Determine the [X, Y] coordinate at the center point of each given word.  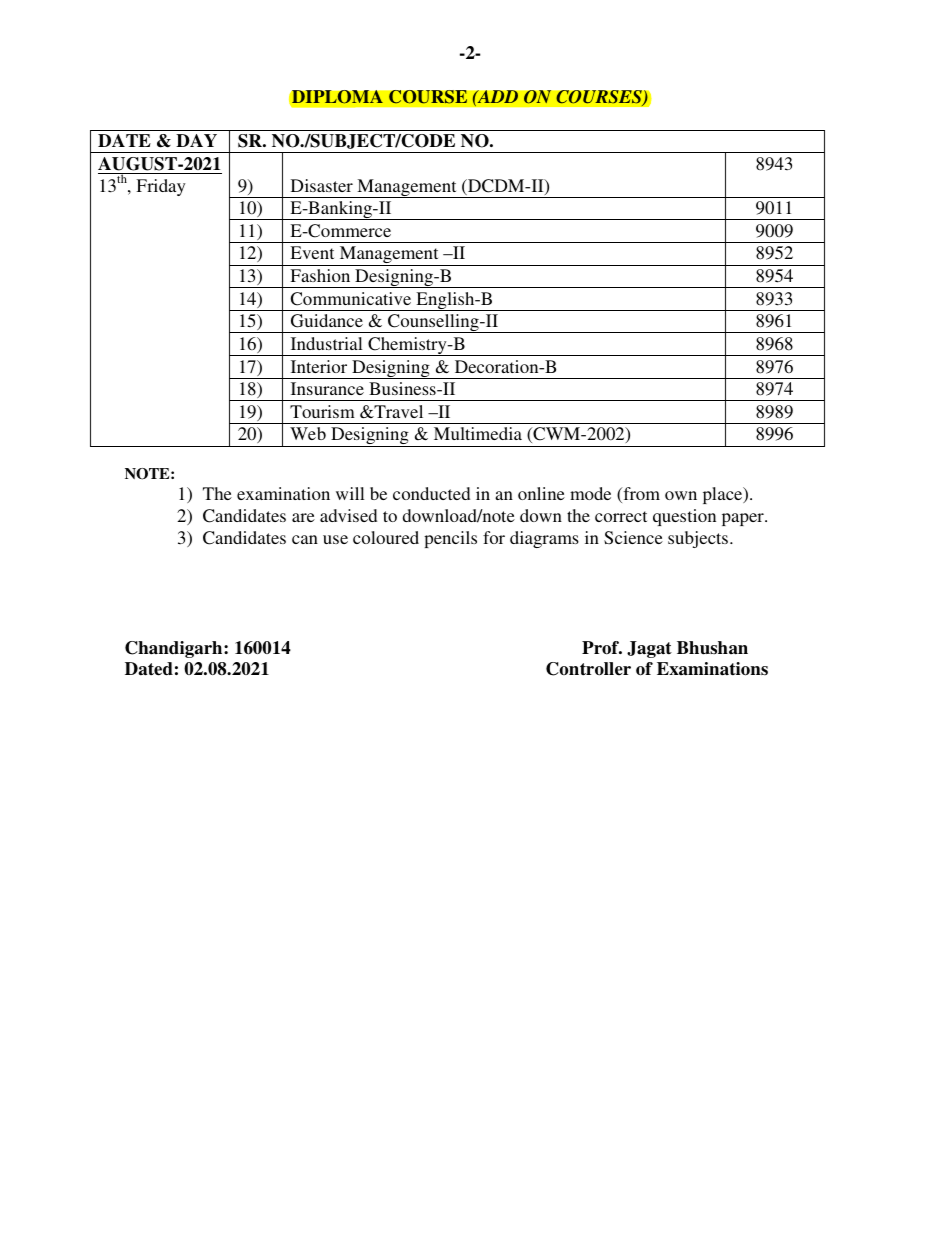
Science [633, 538]
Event [312, 252]
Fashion [320, 275]
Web [308, 433]
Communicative [351, 299]
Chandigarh [175, 649]
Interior [319, 366]
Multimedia [478, 433]
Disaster [322, 185]
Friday [161, 187]
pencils [450, 539]
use [335, 539]
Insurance [327, 388]
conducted [431, 493]
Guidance [327, 321]
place [724, 495]
